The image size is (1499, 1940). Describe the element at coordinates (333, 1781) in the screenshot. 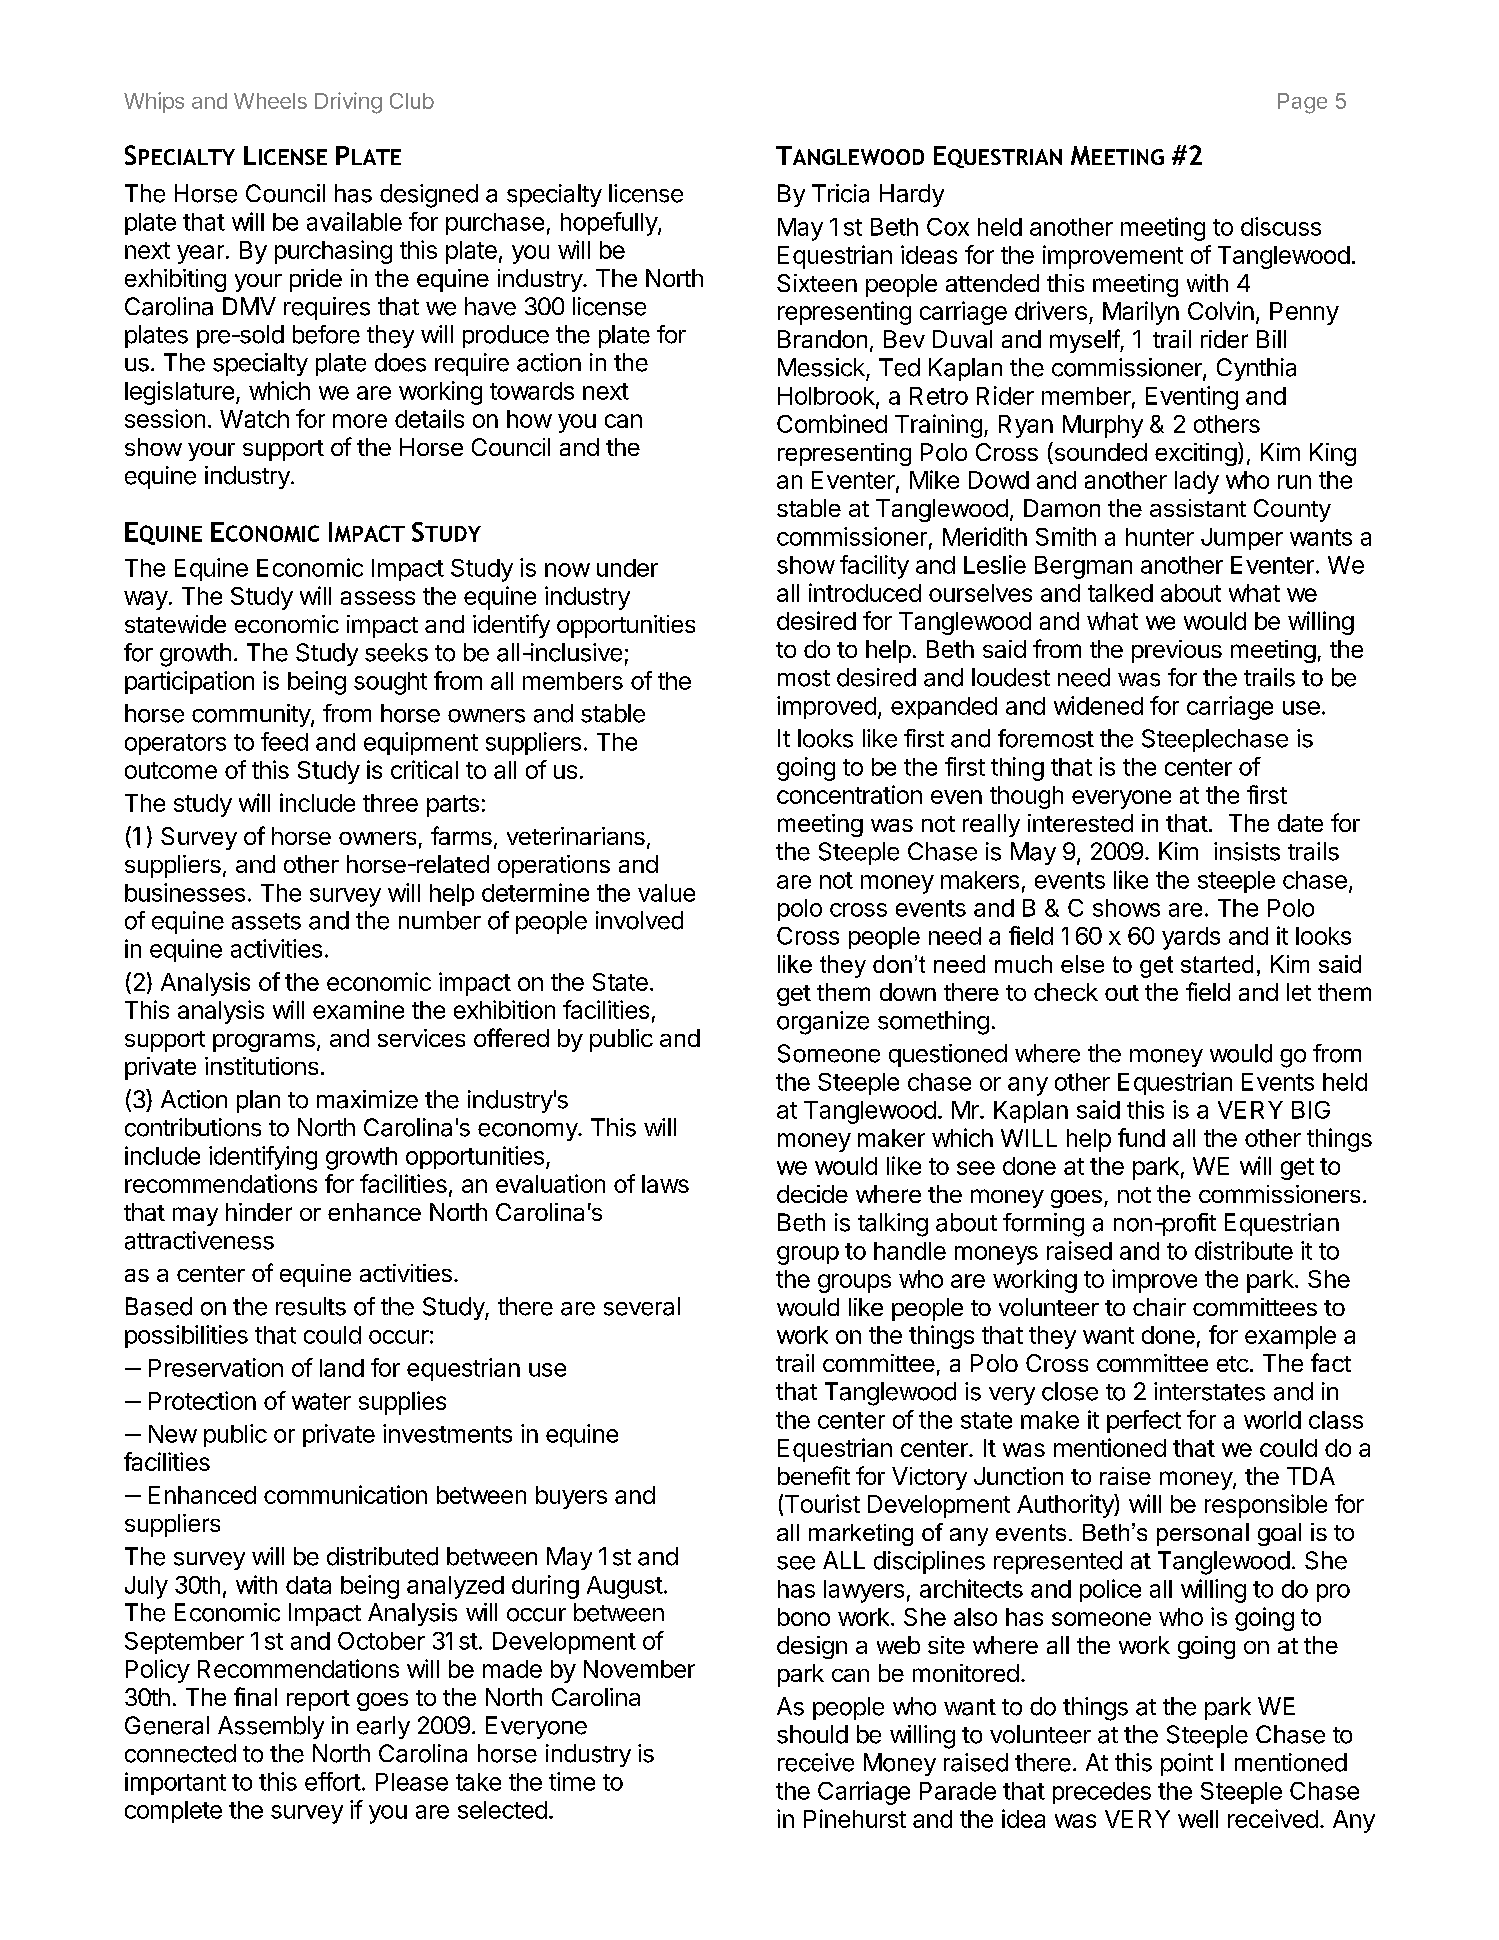

I see `effort` at that location.
